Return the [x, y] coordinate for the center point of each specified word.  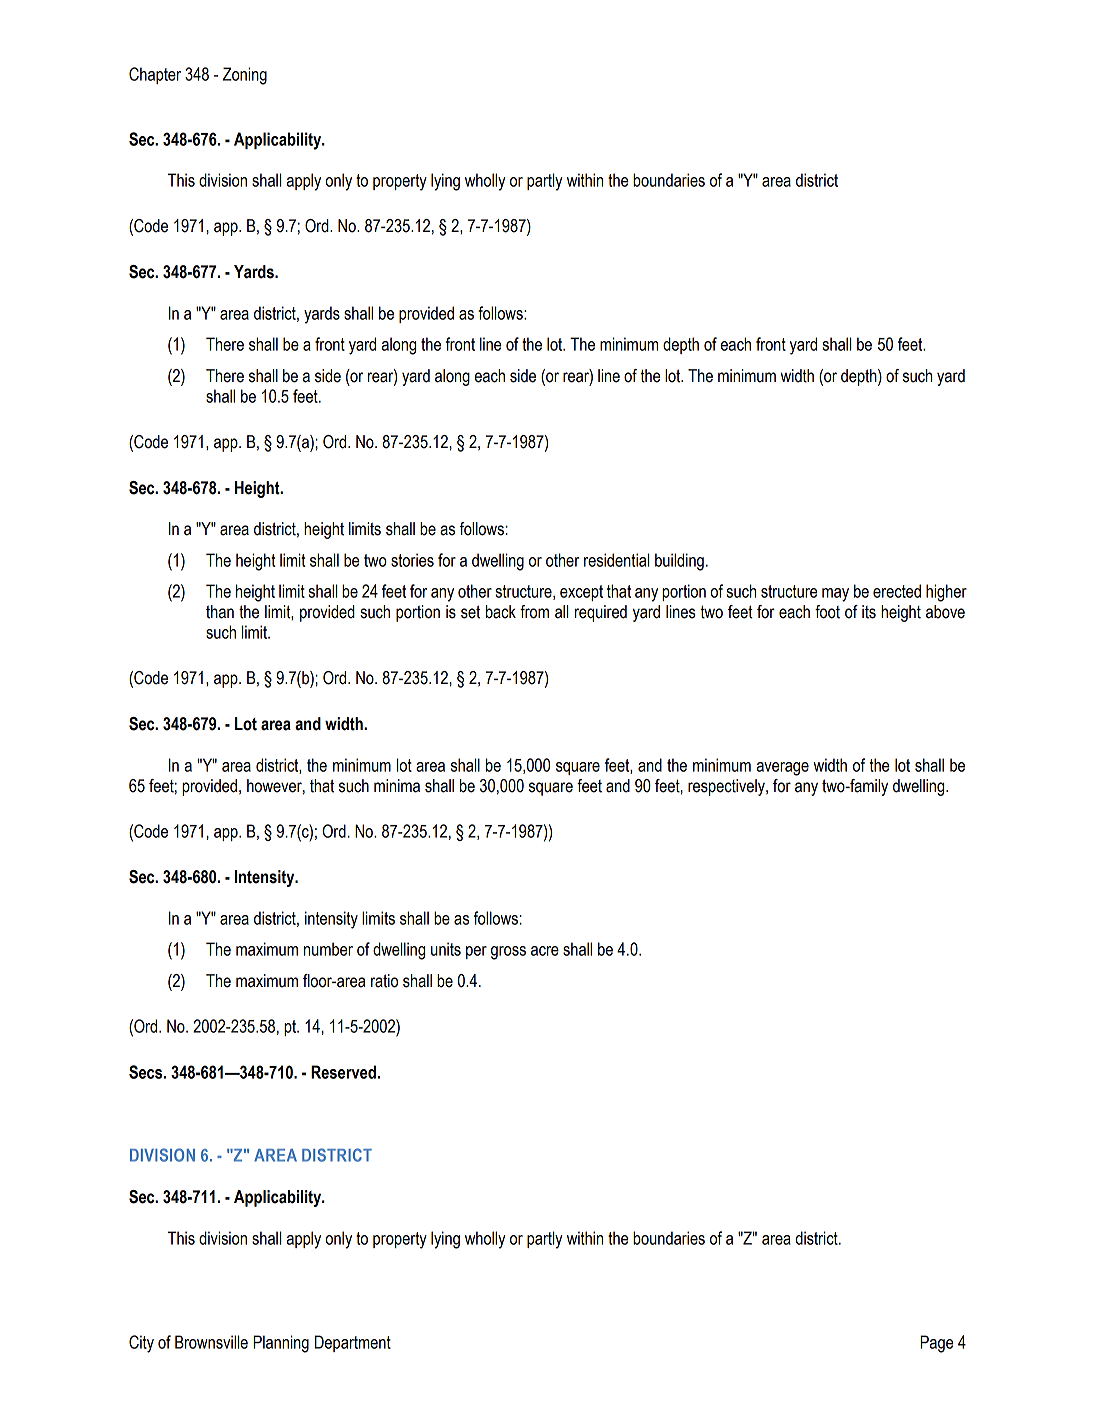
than [220, 612]
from [534, 612]
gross [508, 953]
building [679, 562]
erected [897, 591]
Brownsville [211, 1342]
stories [412, 560]
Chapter [155, 75]
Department [353, 1343]
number [328, 949]
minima [397, 786]
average [783, 769]
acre [545, 951]
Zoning [245, 76]
